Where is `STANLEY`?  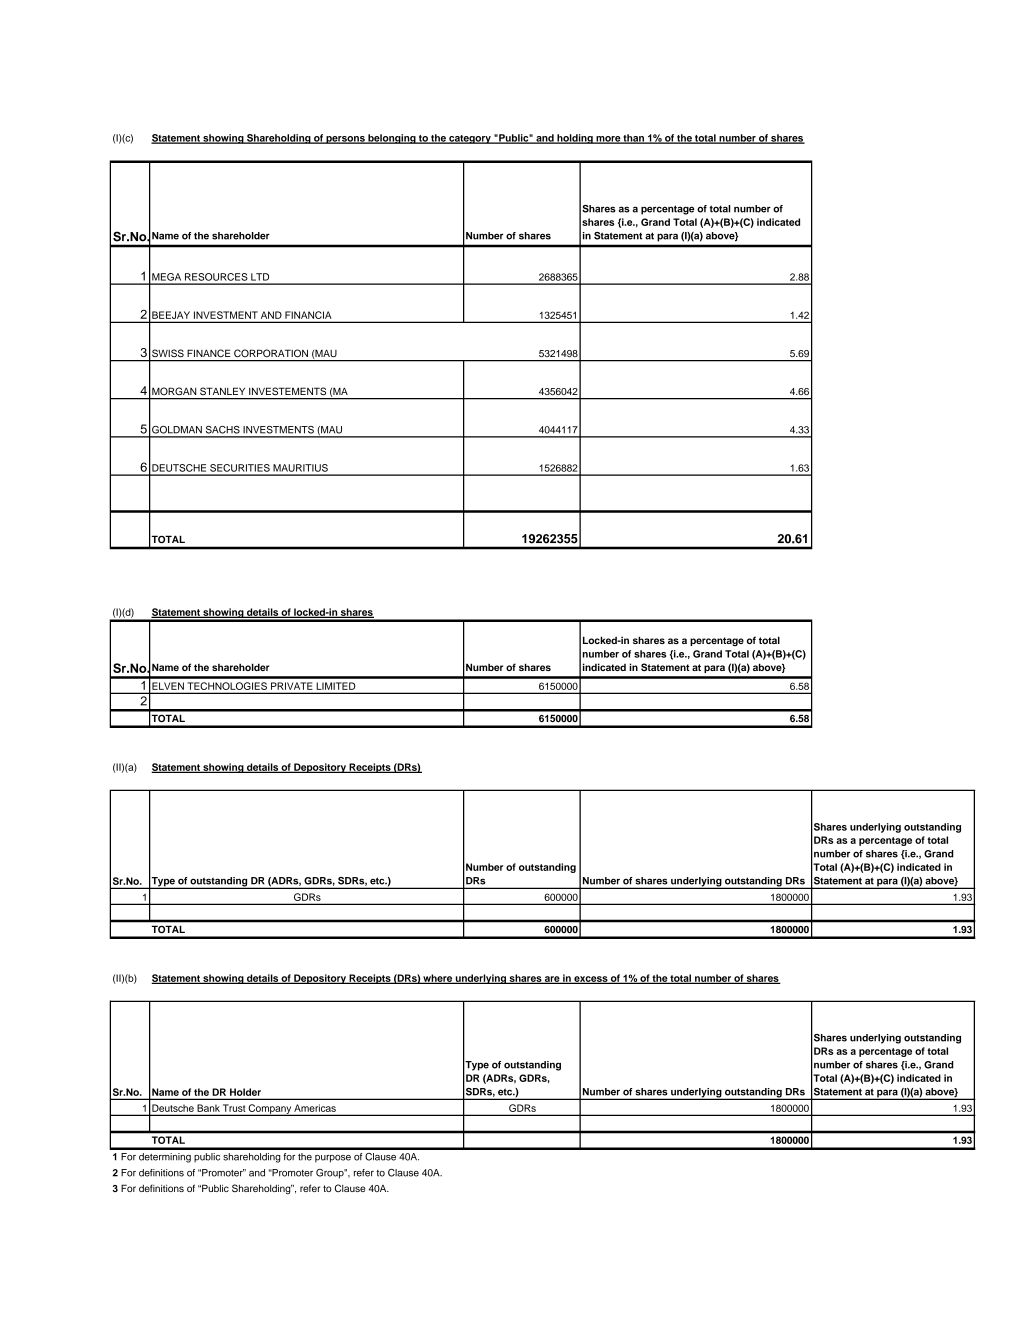 STANLEY is located at coordinates (222, 391).
